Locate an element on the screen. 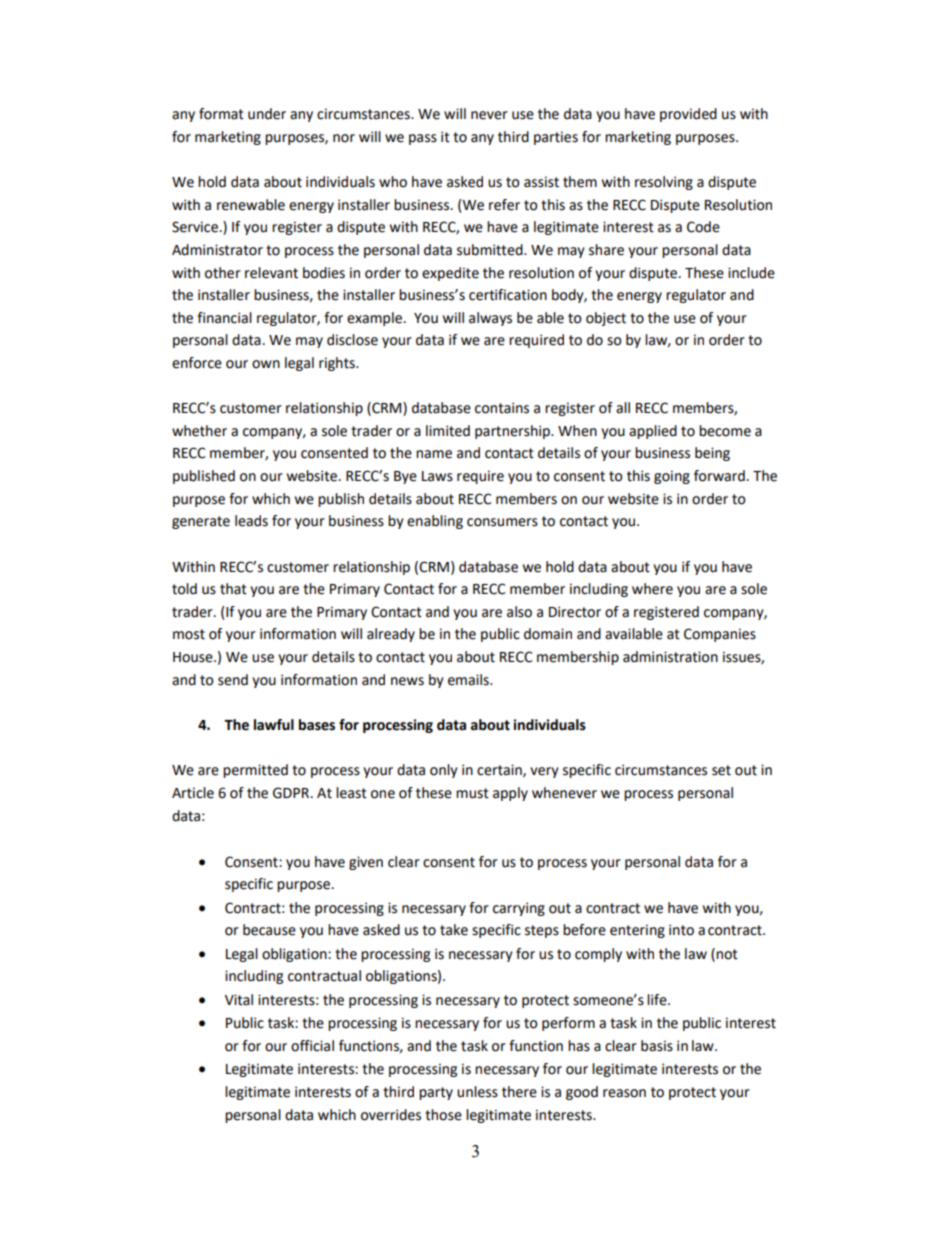 Image resolution: width=952 pixels, height=1233 pixels. official is located at coordinates (312, 1046).
